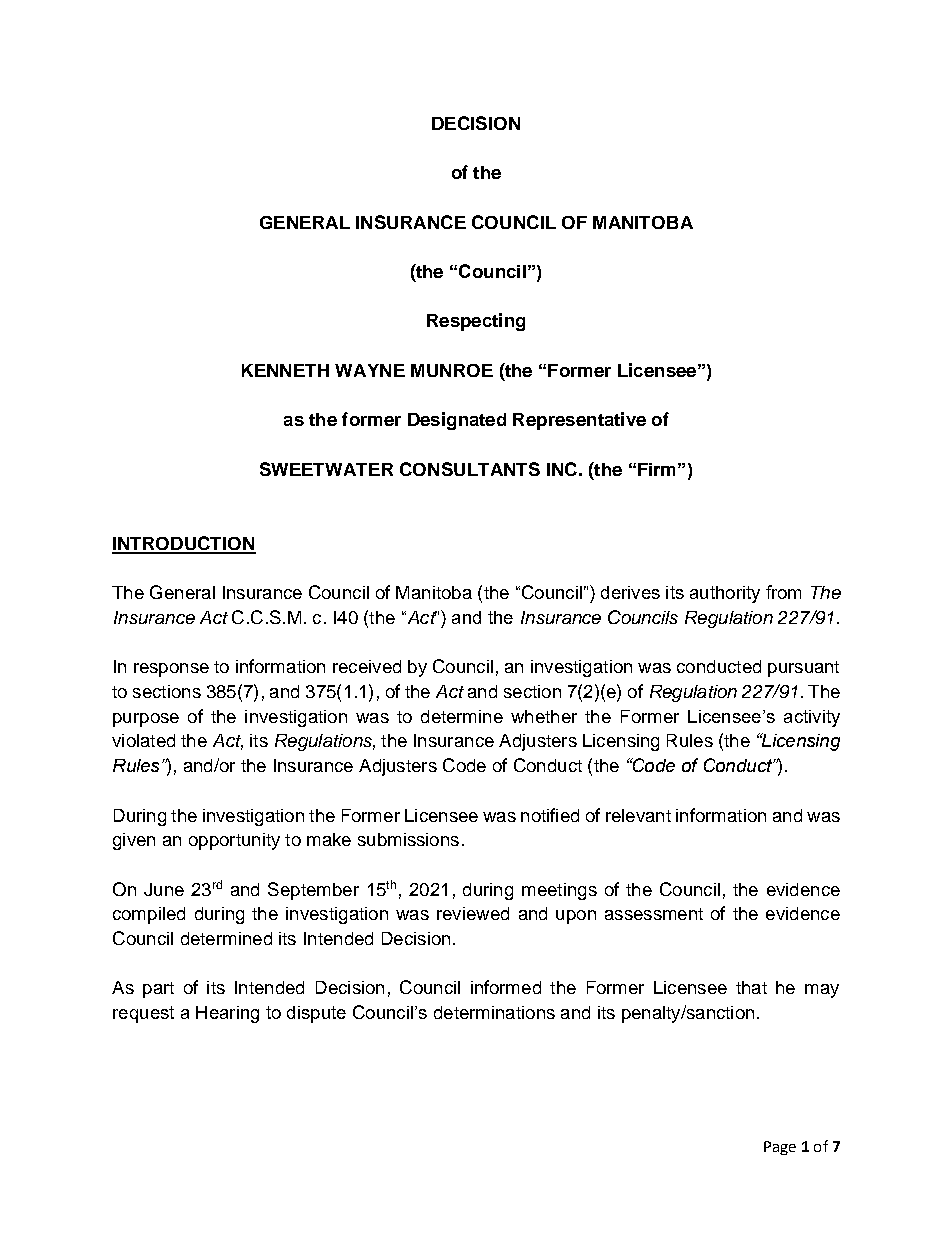  I want to click on KENNETH, so click(285, 370).
